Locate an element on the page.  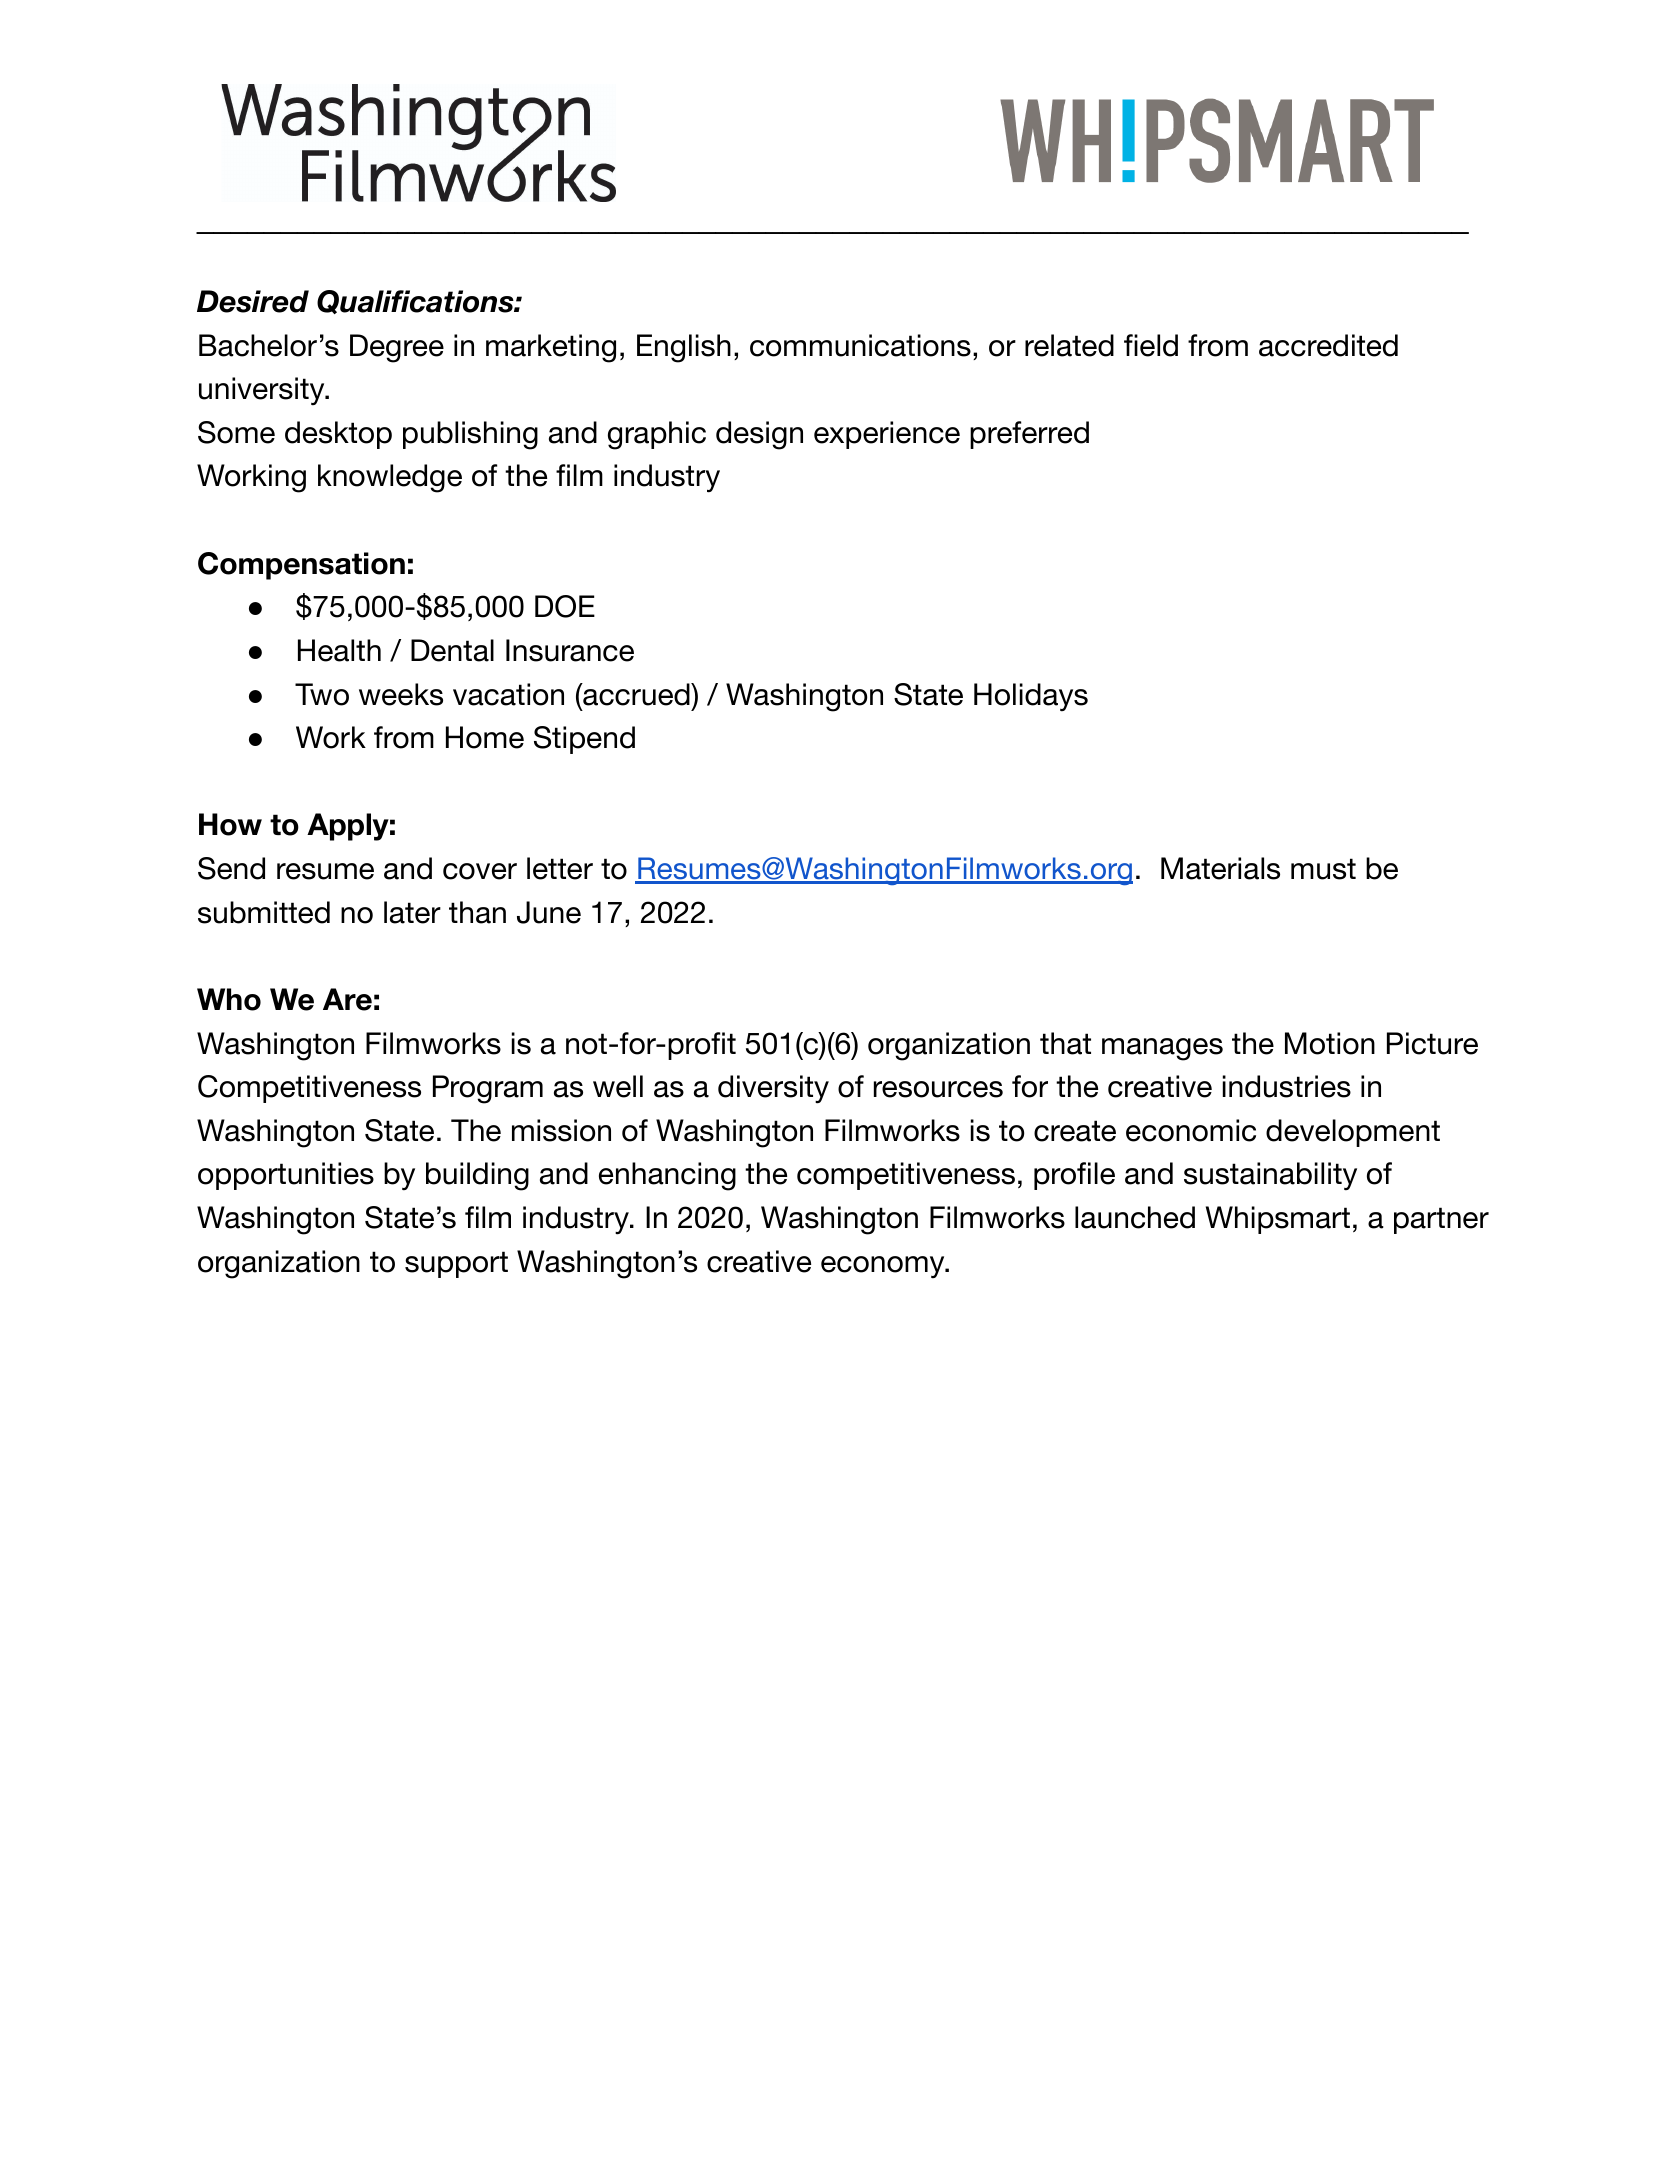
weeks is located at coordinates (401, 694).
